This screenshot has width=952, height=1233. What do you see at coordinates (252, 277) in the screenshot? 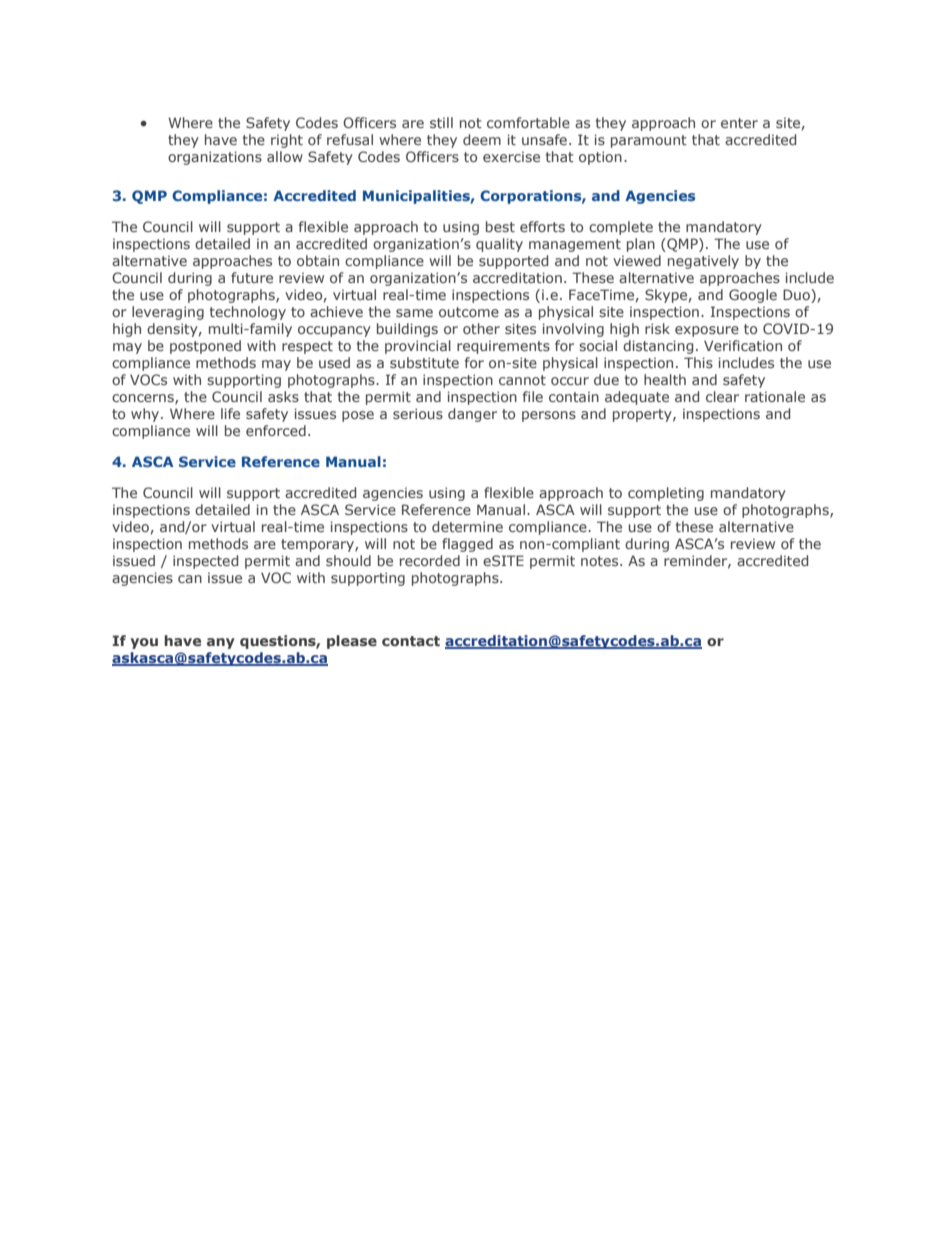
I see `future` at bounding box center [252, 277].
